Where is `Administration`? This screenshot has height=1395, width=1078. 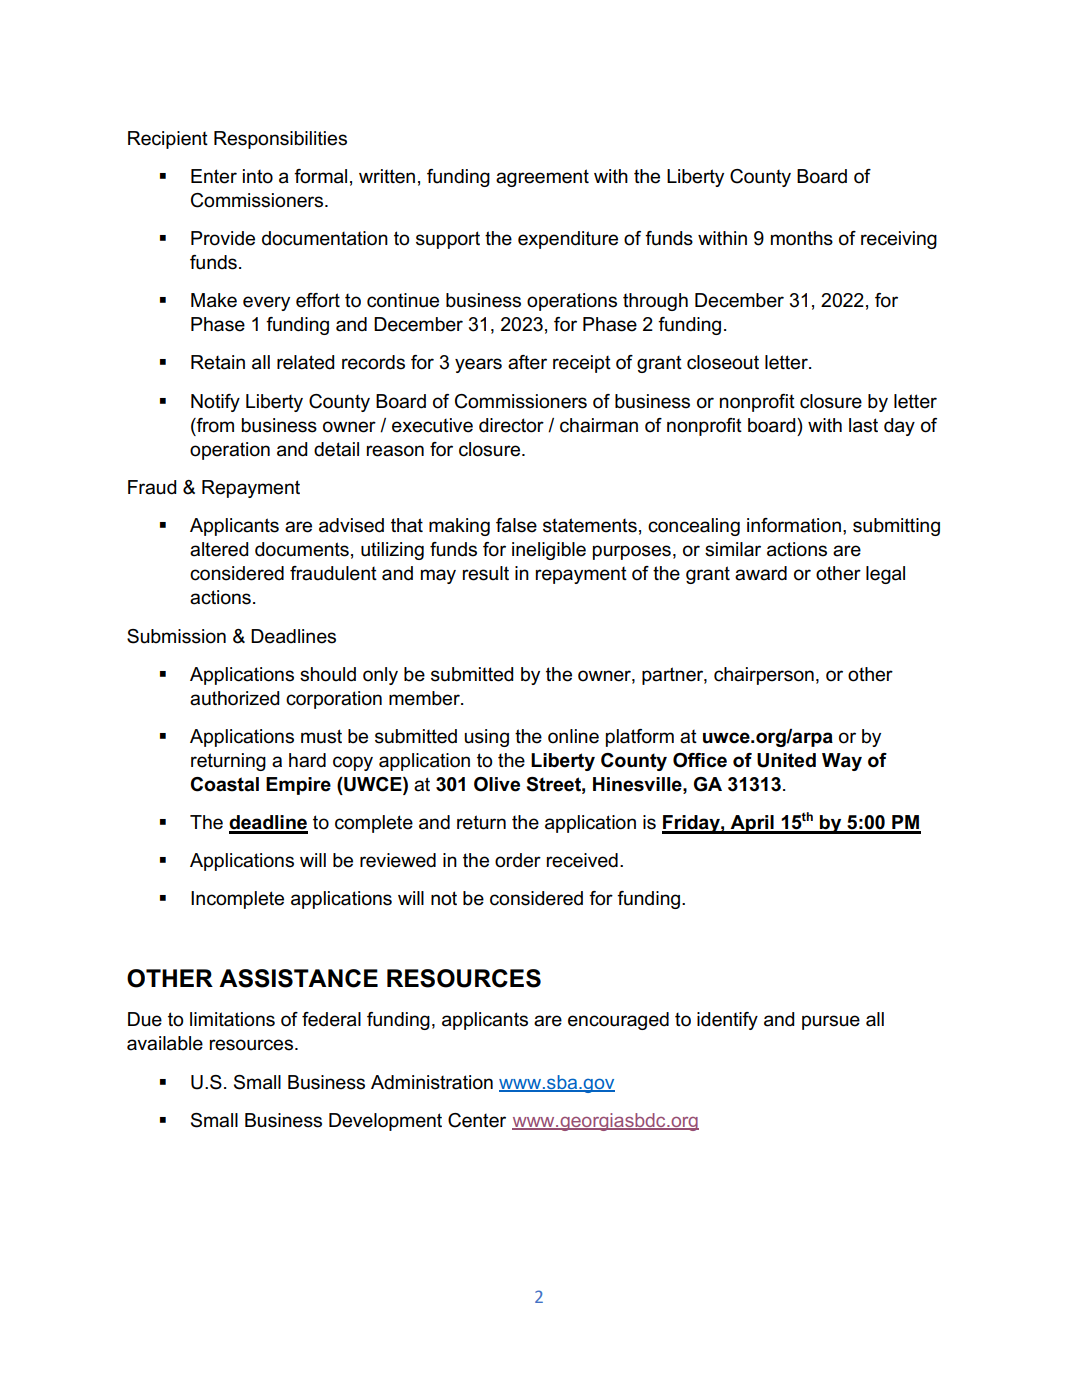 Administration is located at coordinates (432, 1082).
